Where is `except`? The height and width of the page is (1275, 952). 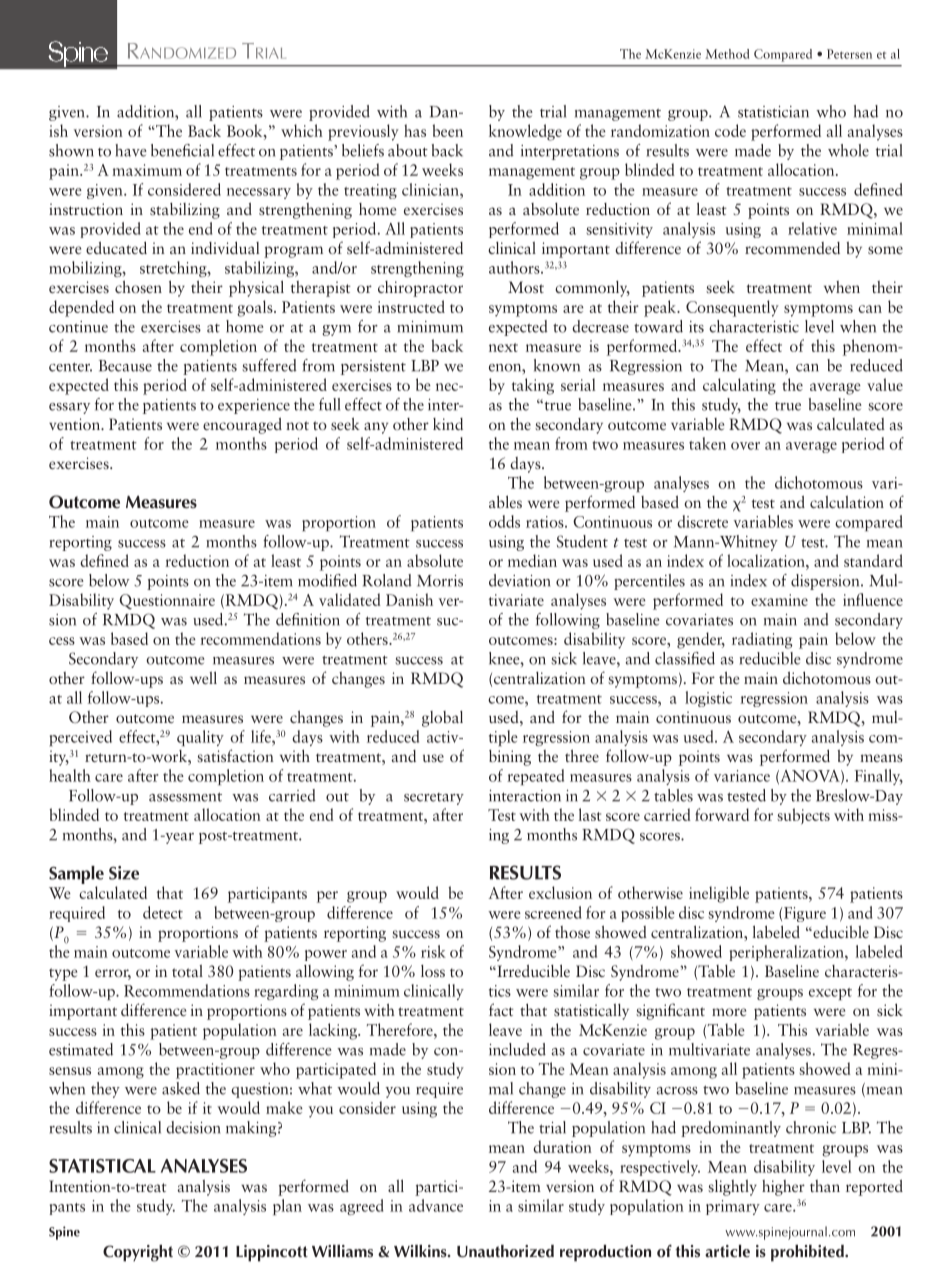
except is located at coordinates (830, 994).
